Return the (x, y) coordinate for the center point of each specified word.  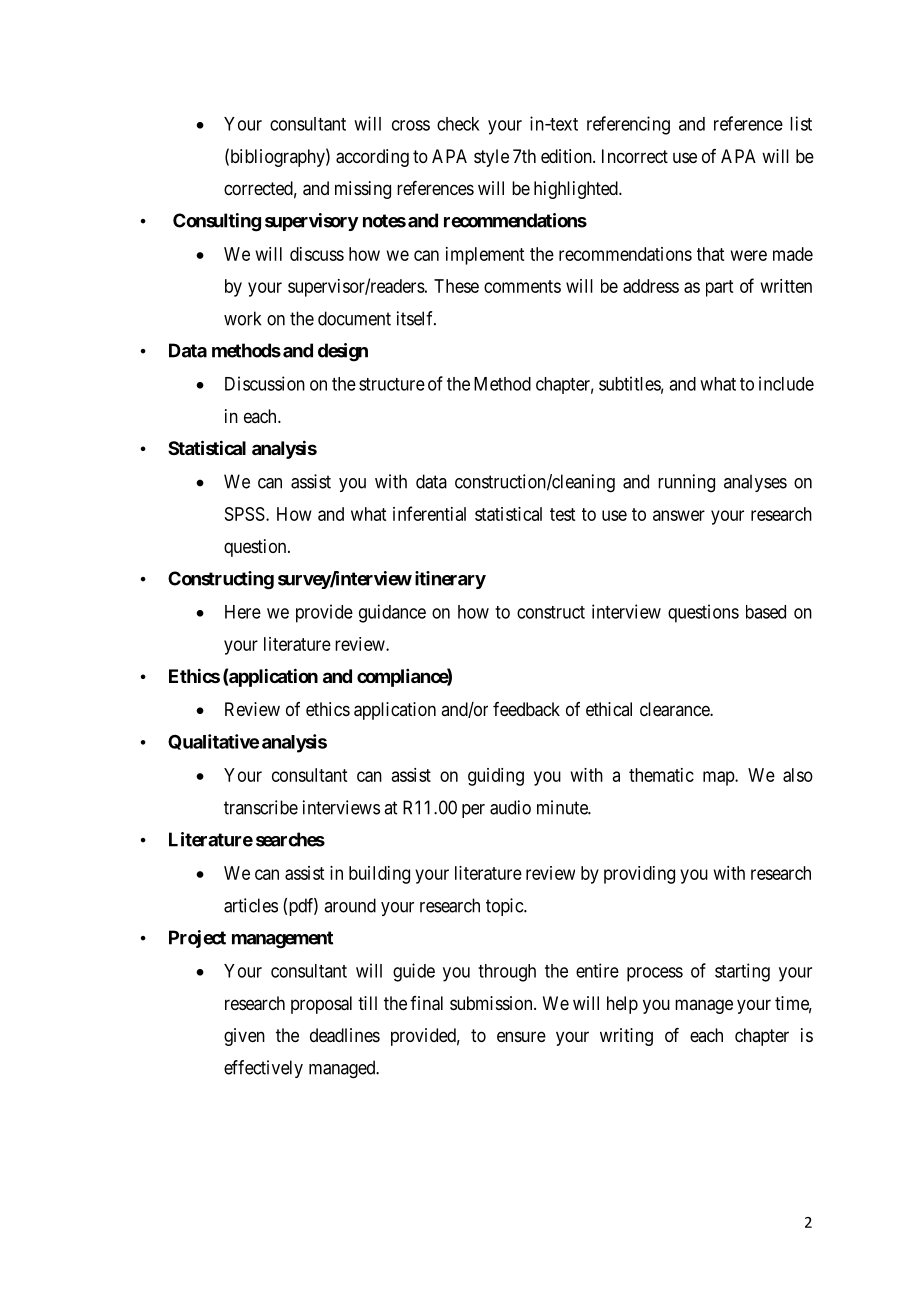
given (244, 1037)
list (801, 123)
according (372, 158)
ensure (521, 1036)
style (491, 158)
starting (742, 972)
